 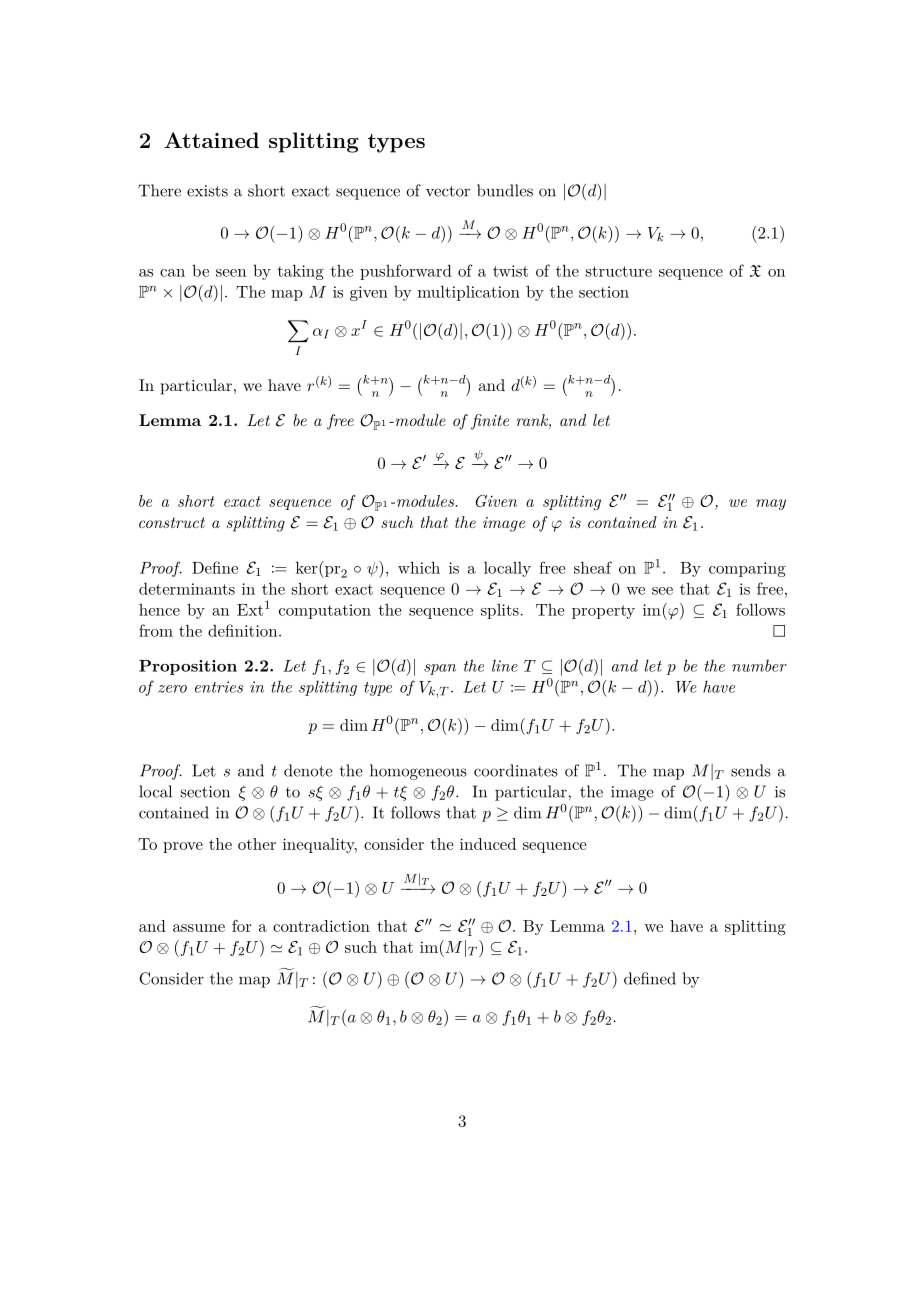 I want to click on structure, so click(x=619, y=271).
